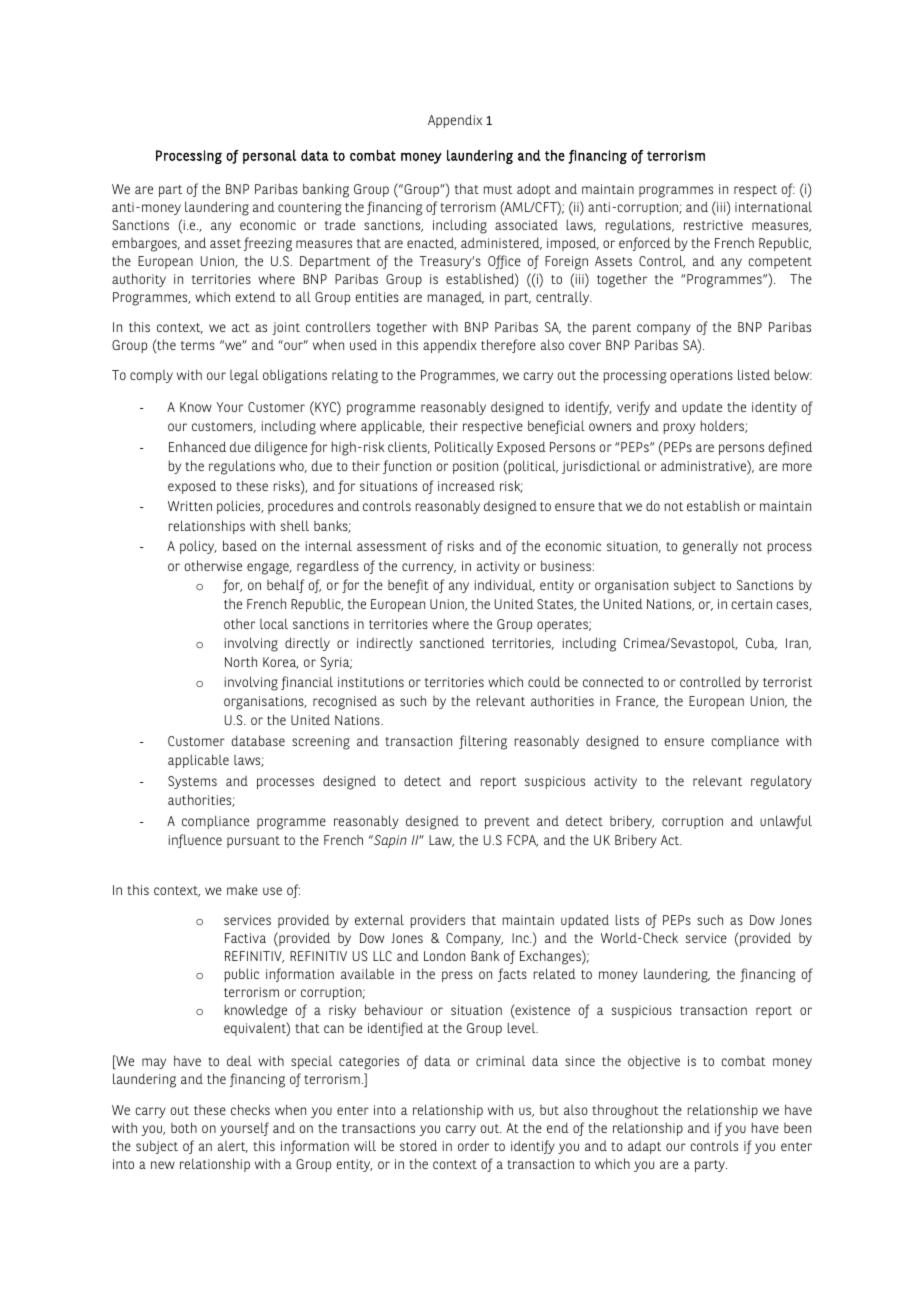 Image resolution: width=924 pixels, height=1308 pixels. I want to click on must, so click(498, 189).
